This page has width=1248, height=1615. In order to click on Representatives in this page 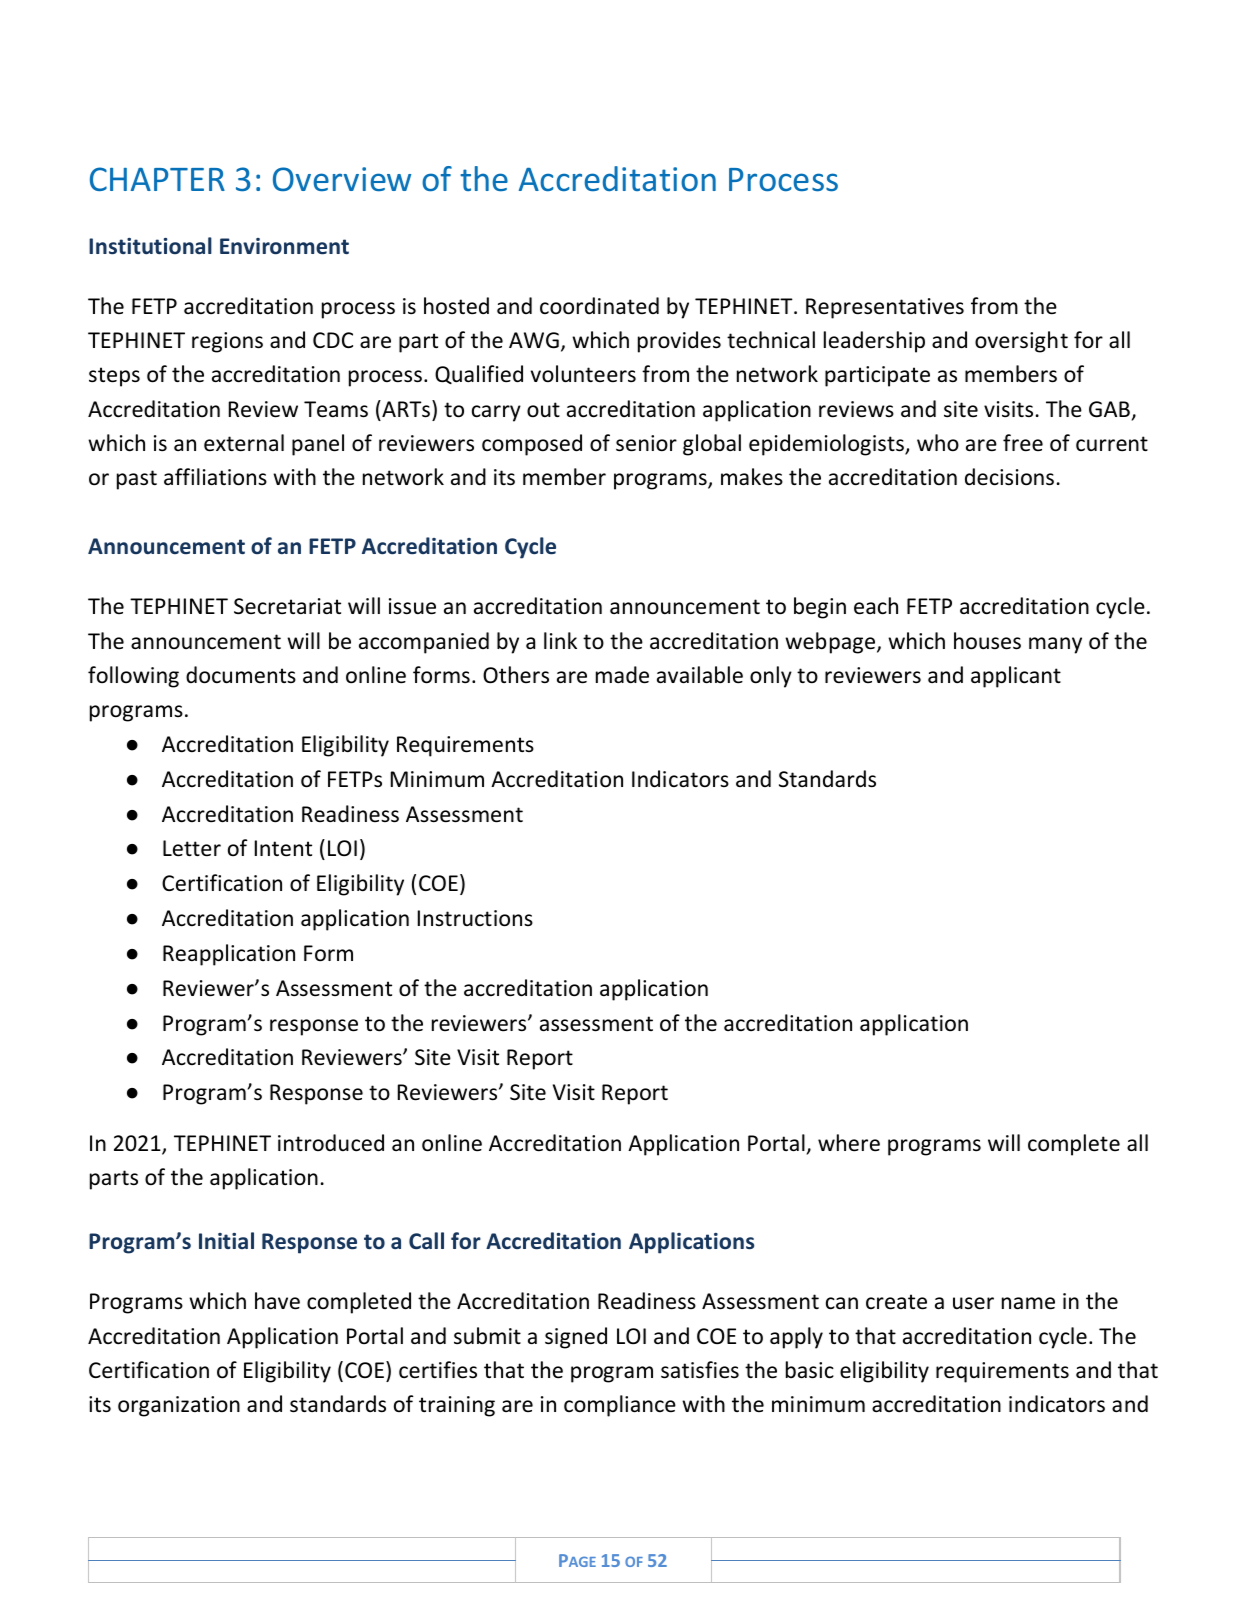, I will do `click(885, 308)`.
